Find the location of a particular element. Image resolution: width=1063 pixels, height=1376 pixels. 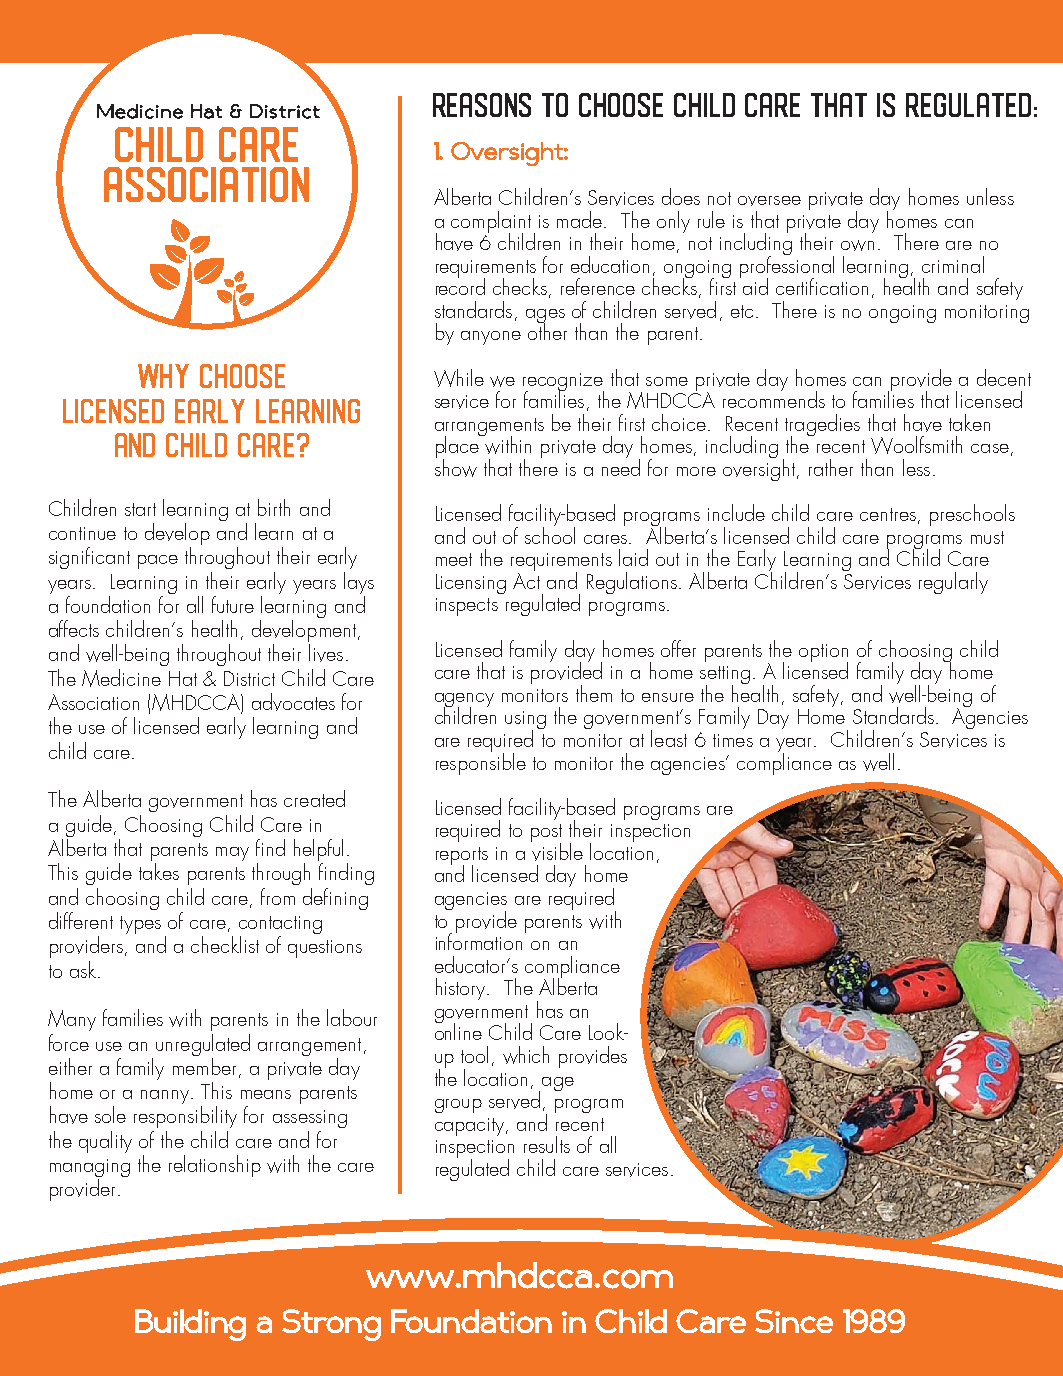

Reasons is located at coordinates (482, 105).
